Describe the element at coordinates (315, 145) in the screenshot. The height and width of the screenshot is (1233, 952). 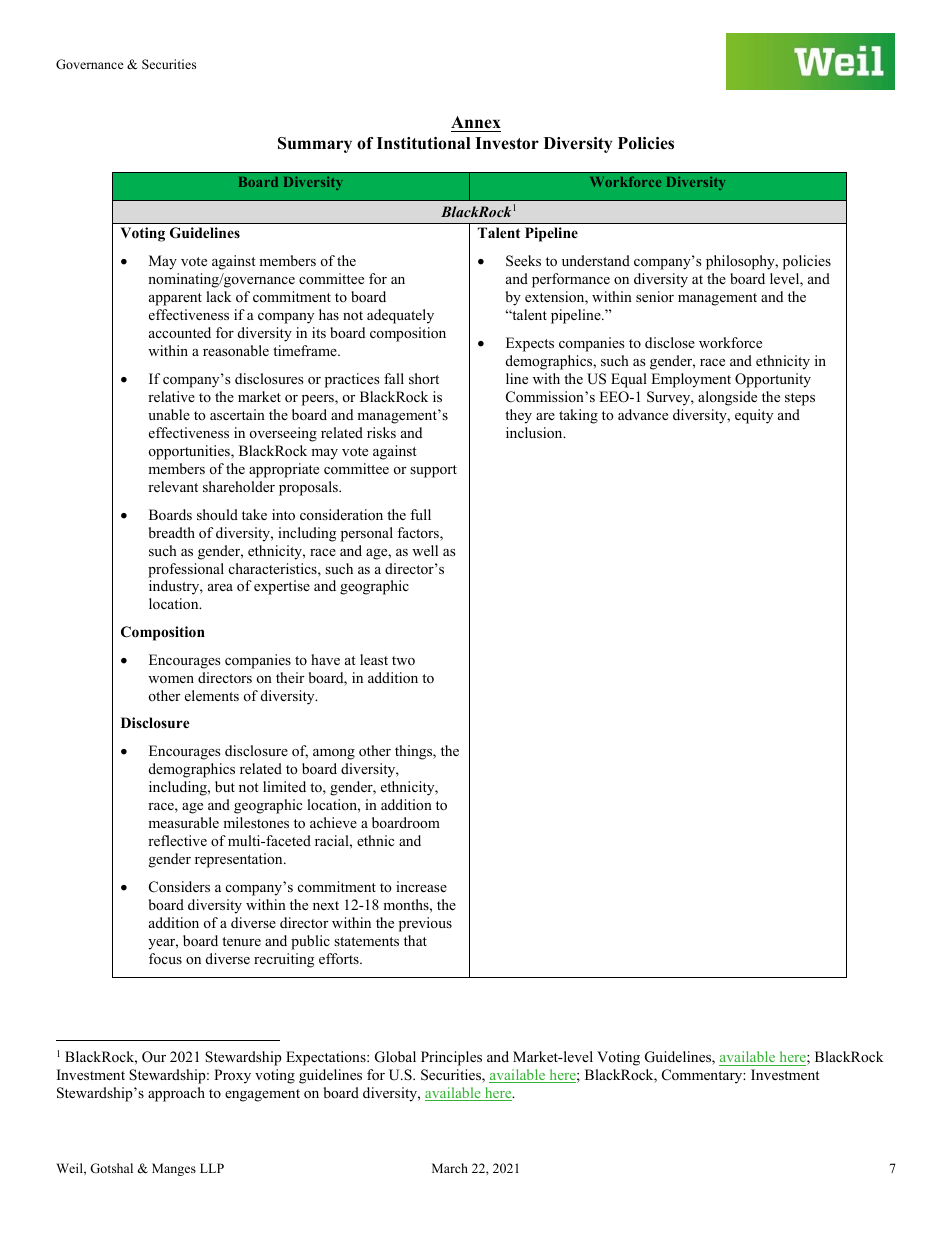
I see `Summary` at that location.
